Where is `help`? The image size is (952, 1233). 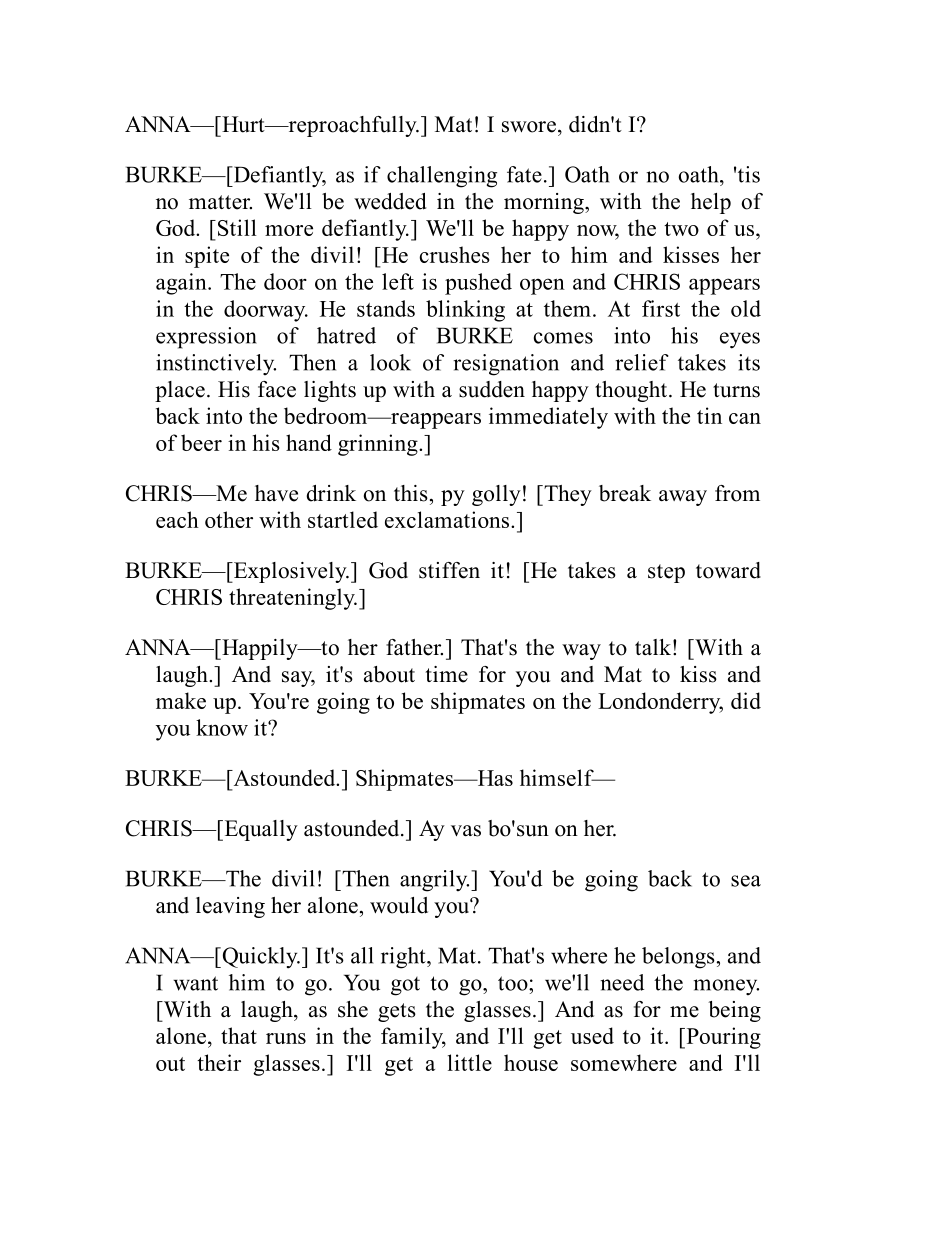 help is located at coordinates (711, 203).
